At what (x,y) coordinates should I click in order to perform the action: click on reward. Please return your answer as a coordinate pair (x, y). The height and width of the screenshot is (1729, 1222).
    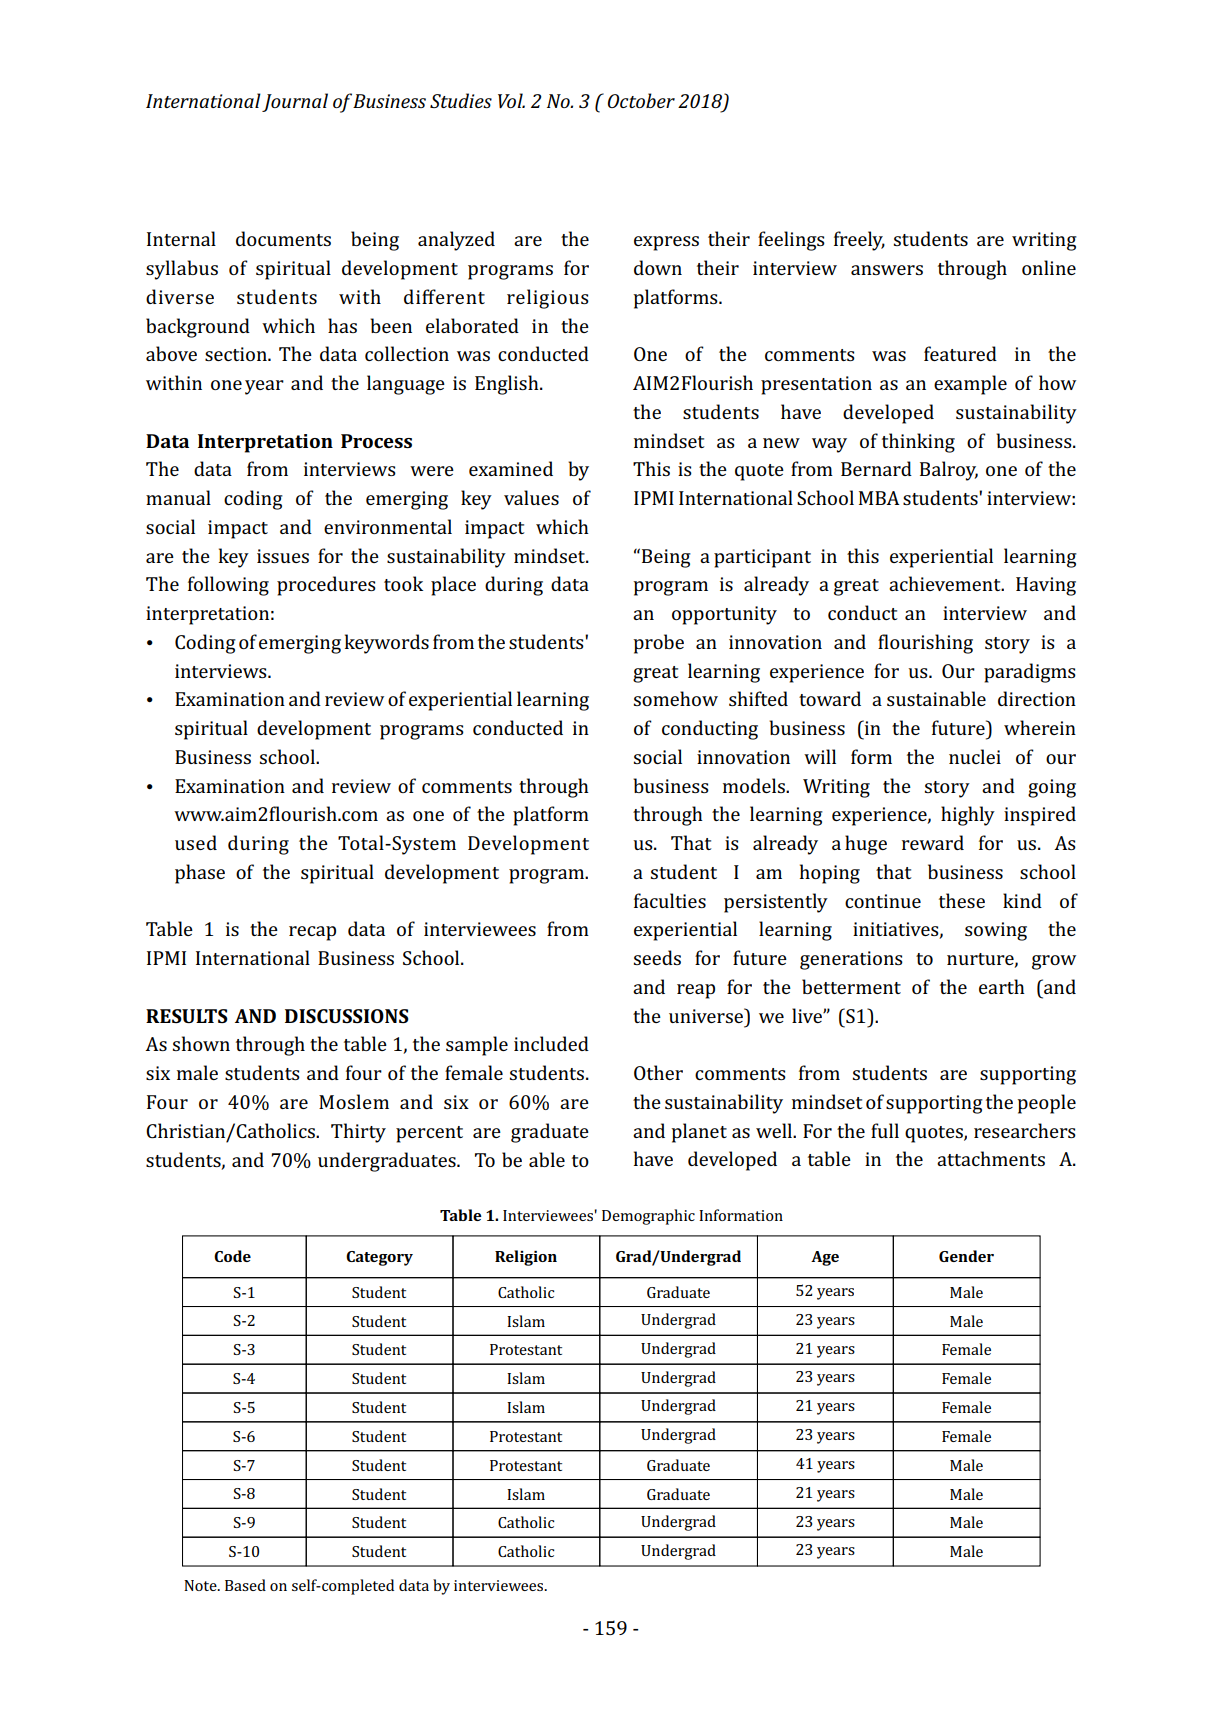
    Looking at the image, I should click on (933, 842).
